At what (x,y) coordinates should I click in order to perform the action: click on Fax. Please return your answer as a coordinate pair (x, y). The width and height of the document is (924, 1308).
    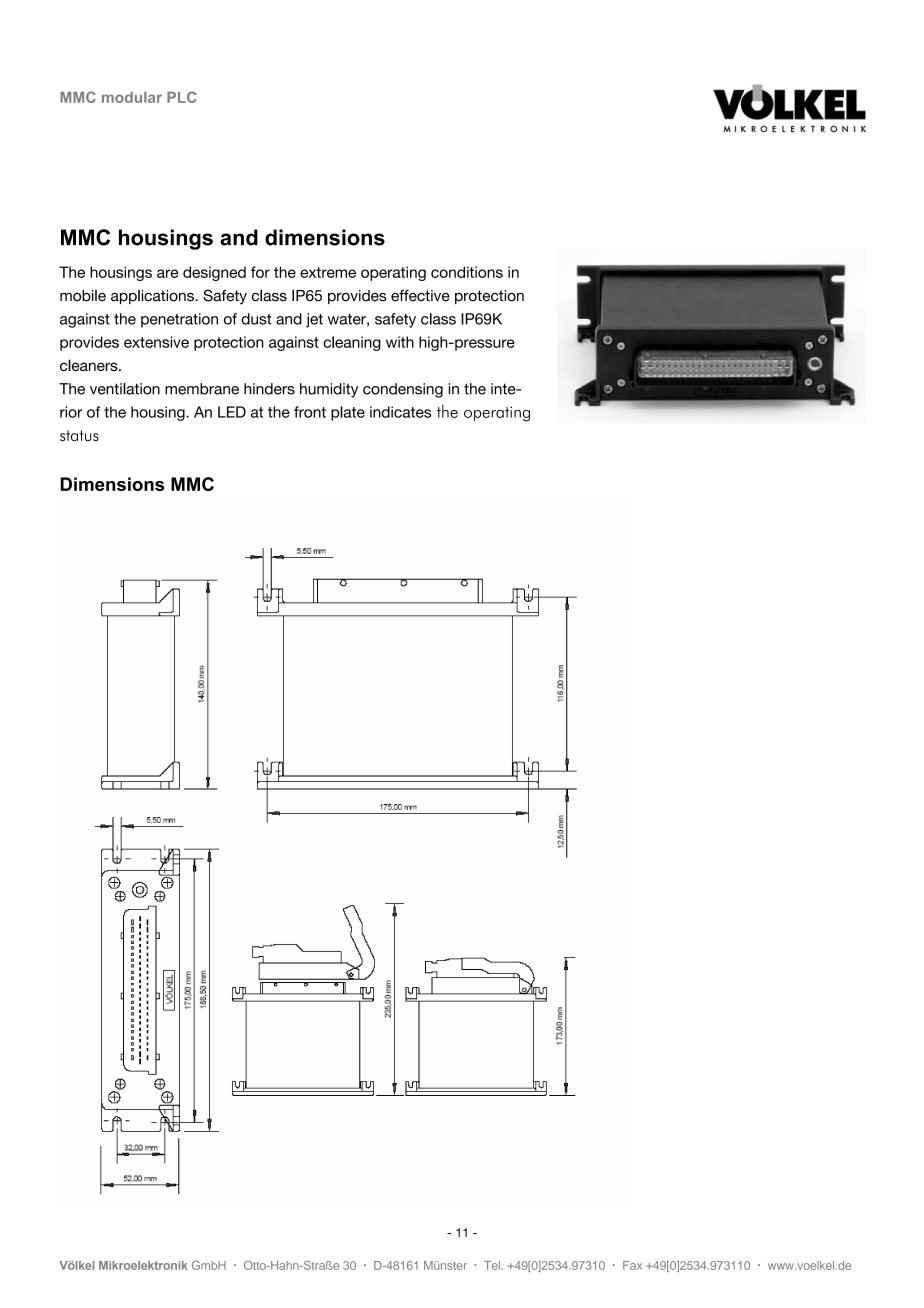
    Looking at the image, I should click on (632, 1265).
